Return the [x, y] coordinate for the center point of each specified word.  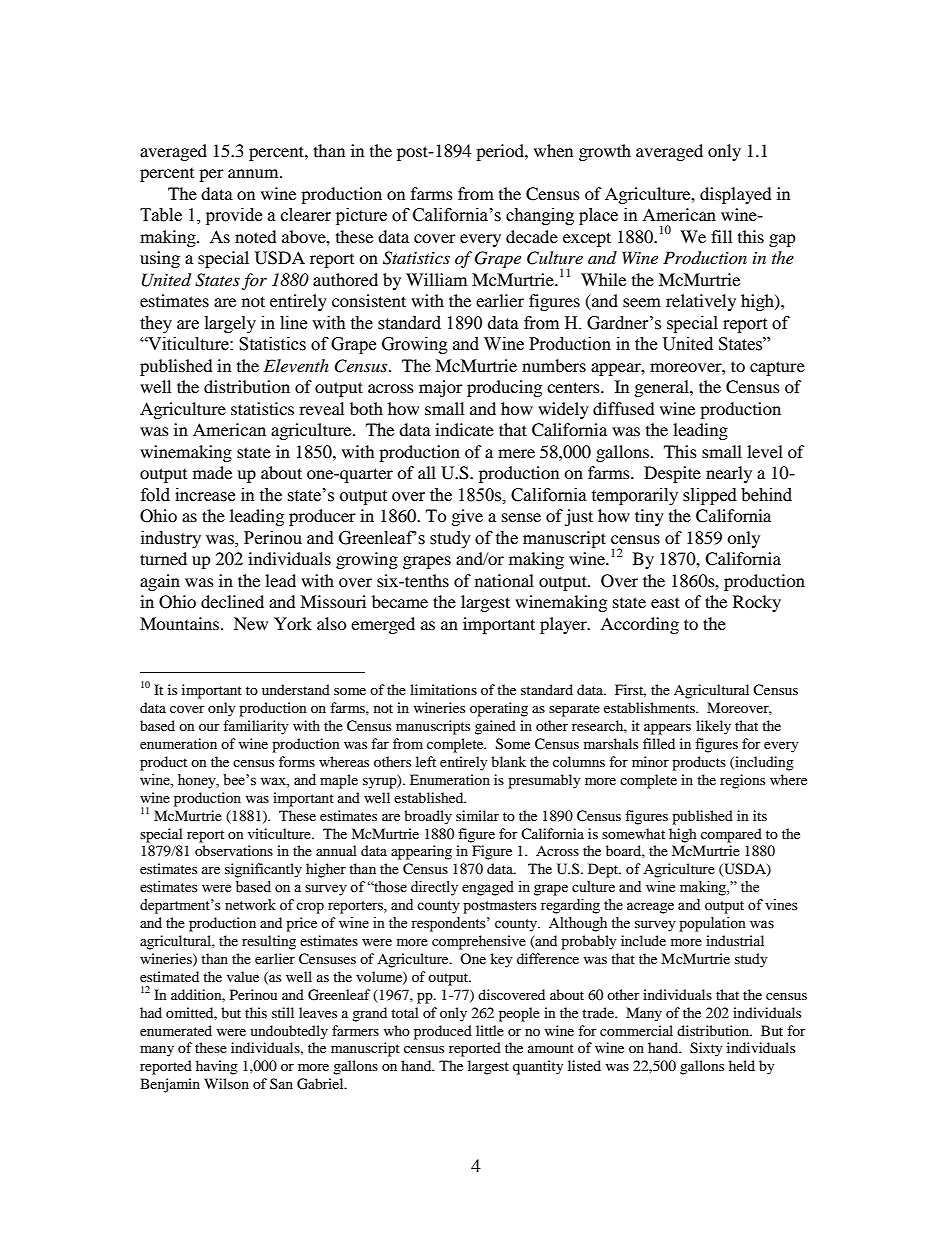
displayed [736, 195]
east [665, 602]
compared [731, 835]
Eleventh [296, 365]
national [504, 580]
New [251, 623]
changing [540, 216]
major [441, 388]
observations [234, 850]
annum [254, 173]
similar [477, 815]
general [663, 388]
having [217, 1067]
